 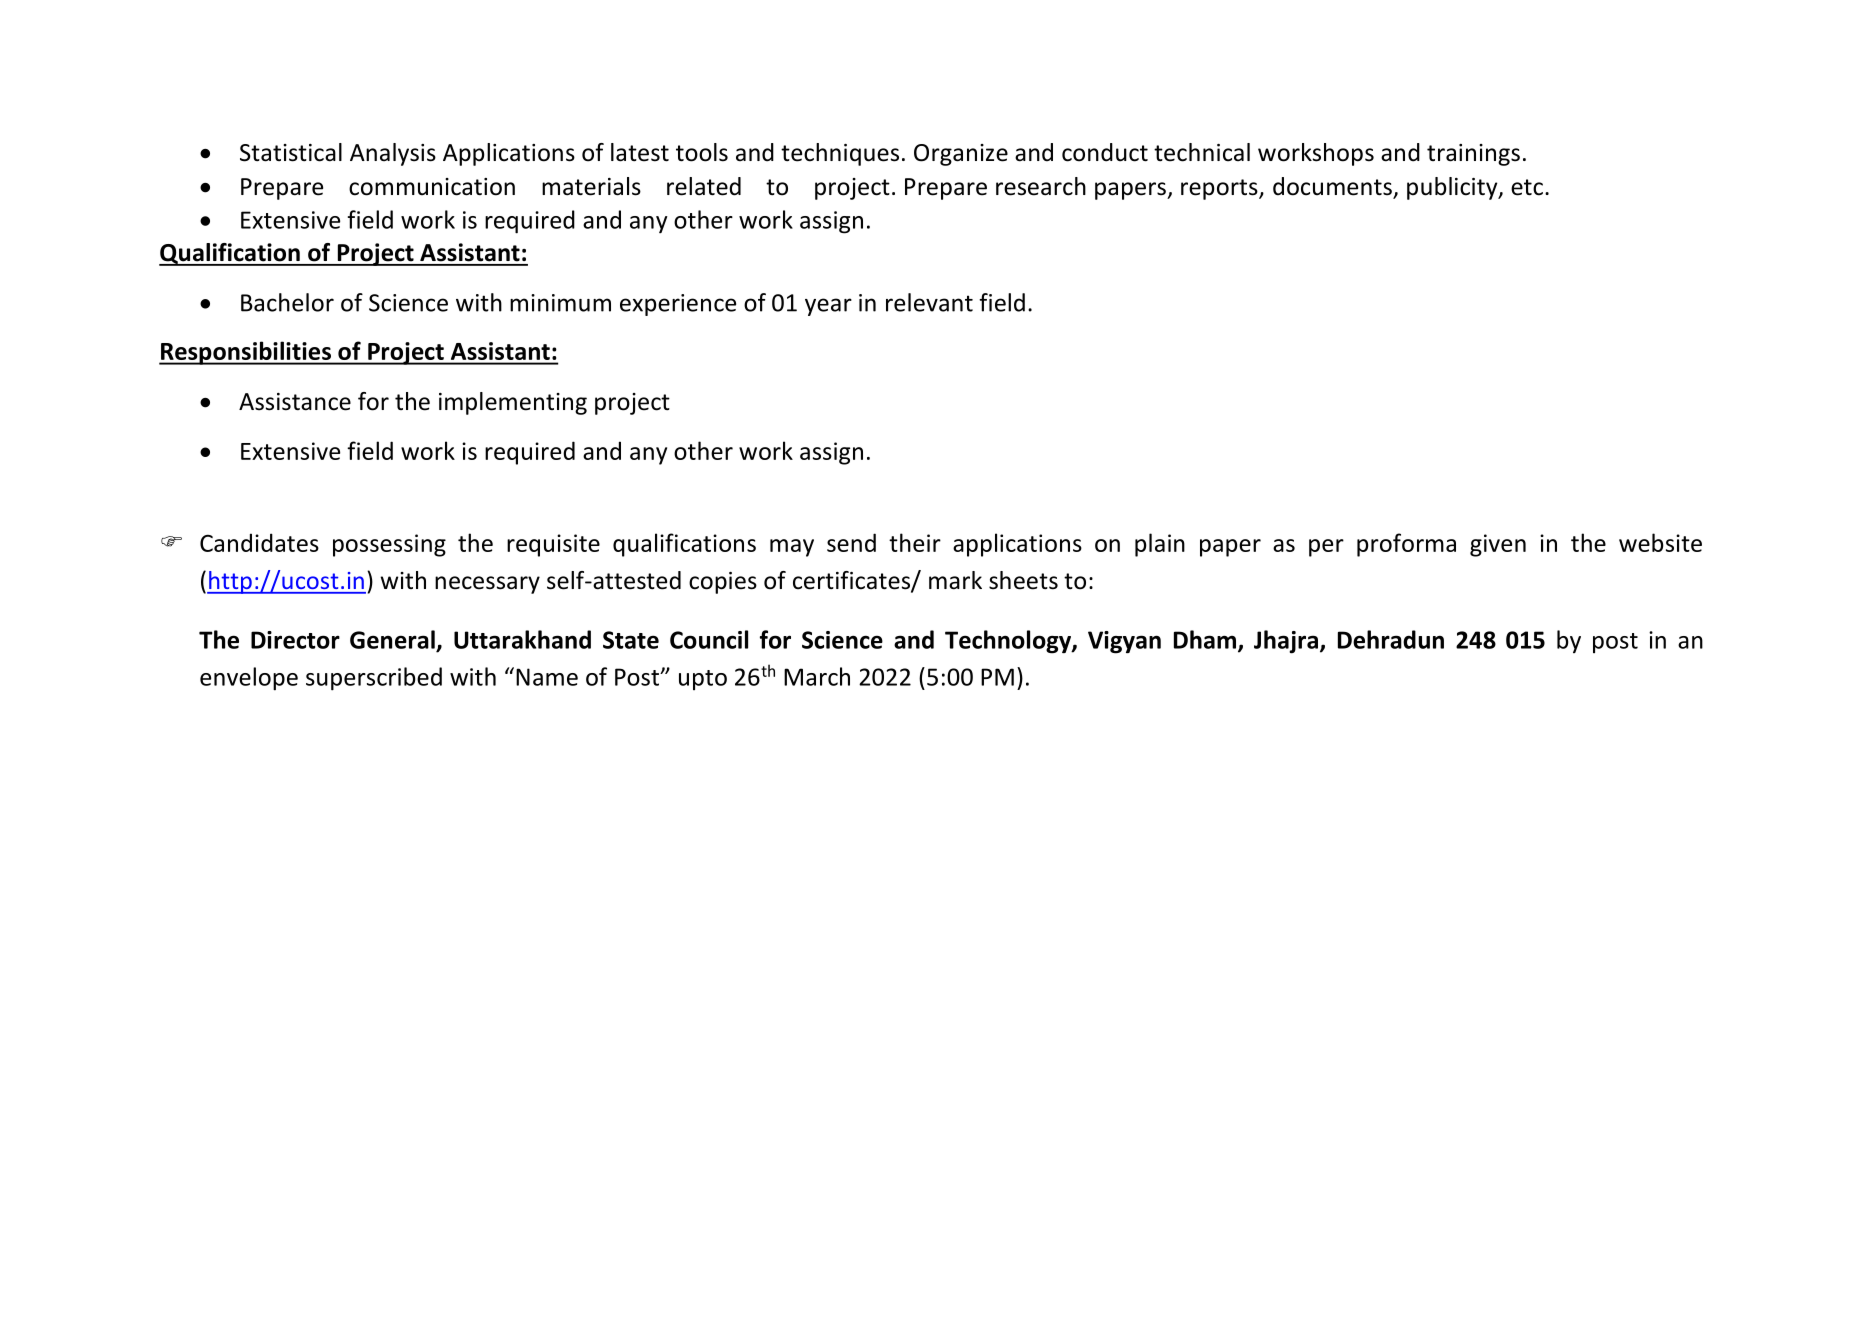 I want to click on website, so click(x=1660, y=542).
